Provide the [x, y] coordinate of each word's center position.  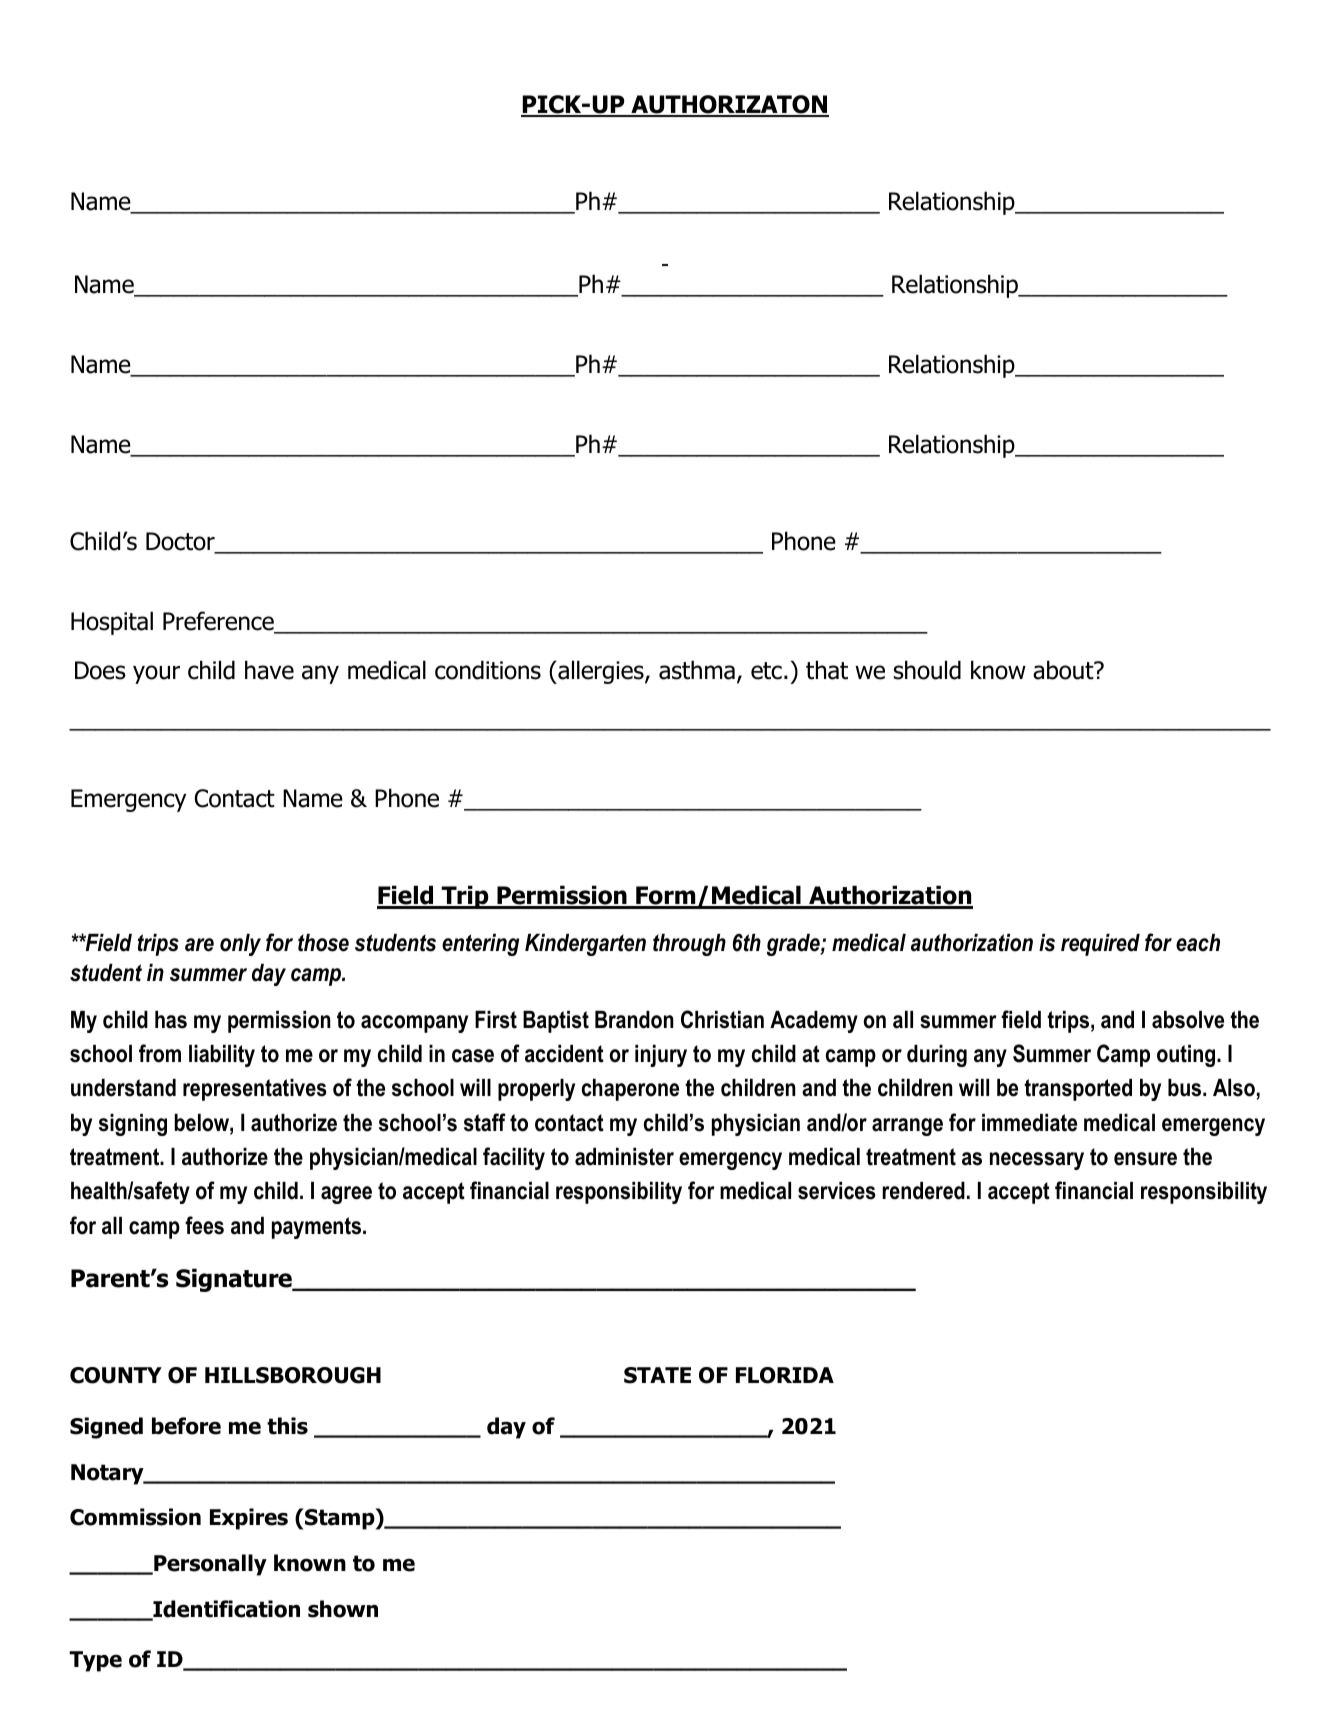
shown [343, 1609]
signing [133, 1125]
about [1064, 670]
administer [624, 1157]
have [269, 670]
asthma [697, 670]
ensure [1145, 1159]
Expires [249, 1519]
